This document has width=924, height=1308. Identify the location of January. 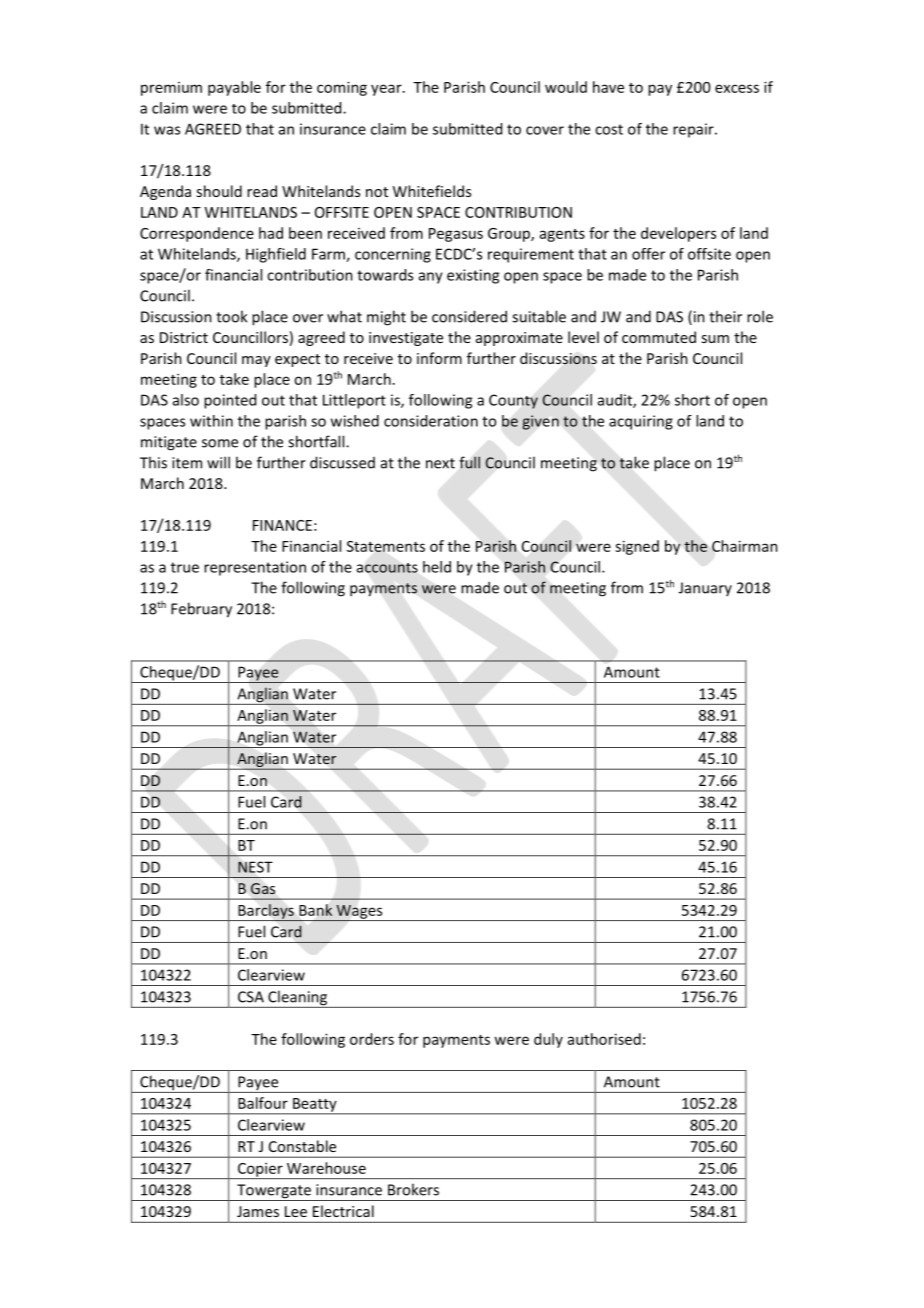
(705, 589).
